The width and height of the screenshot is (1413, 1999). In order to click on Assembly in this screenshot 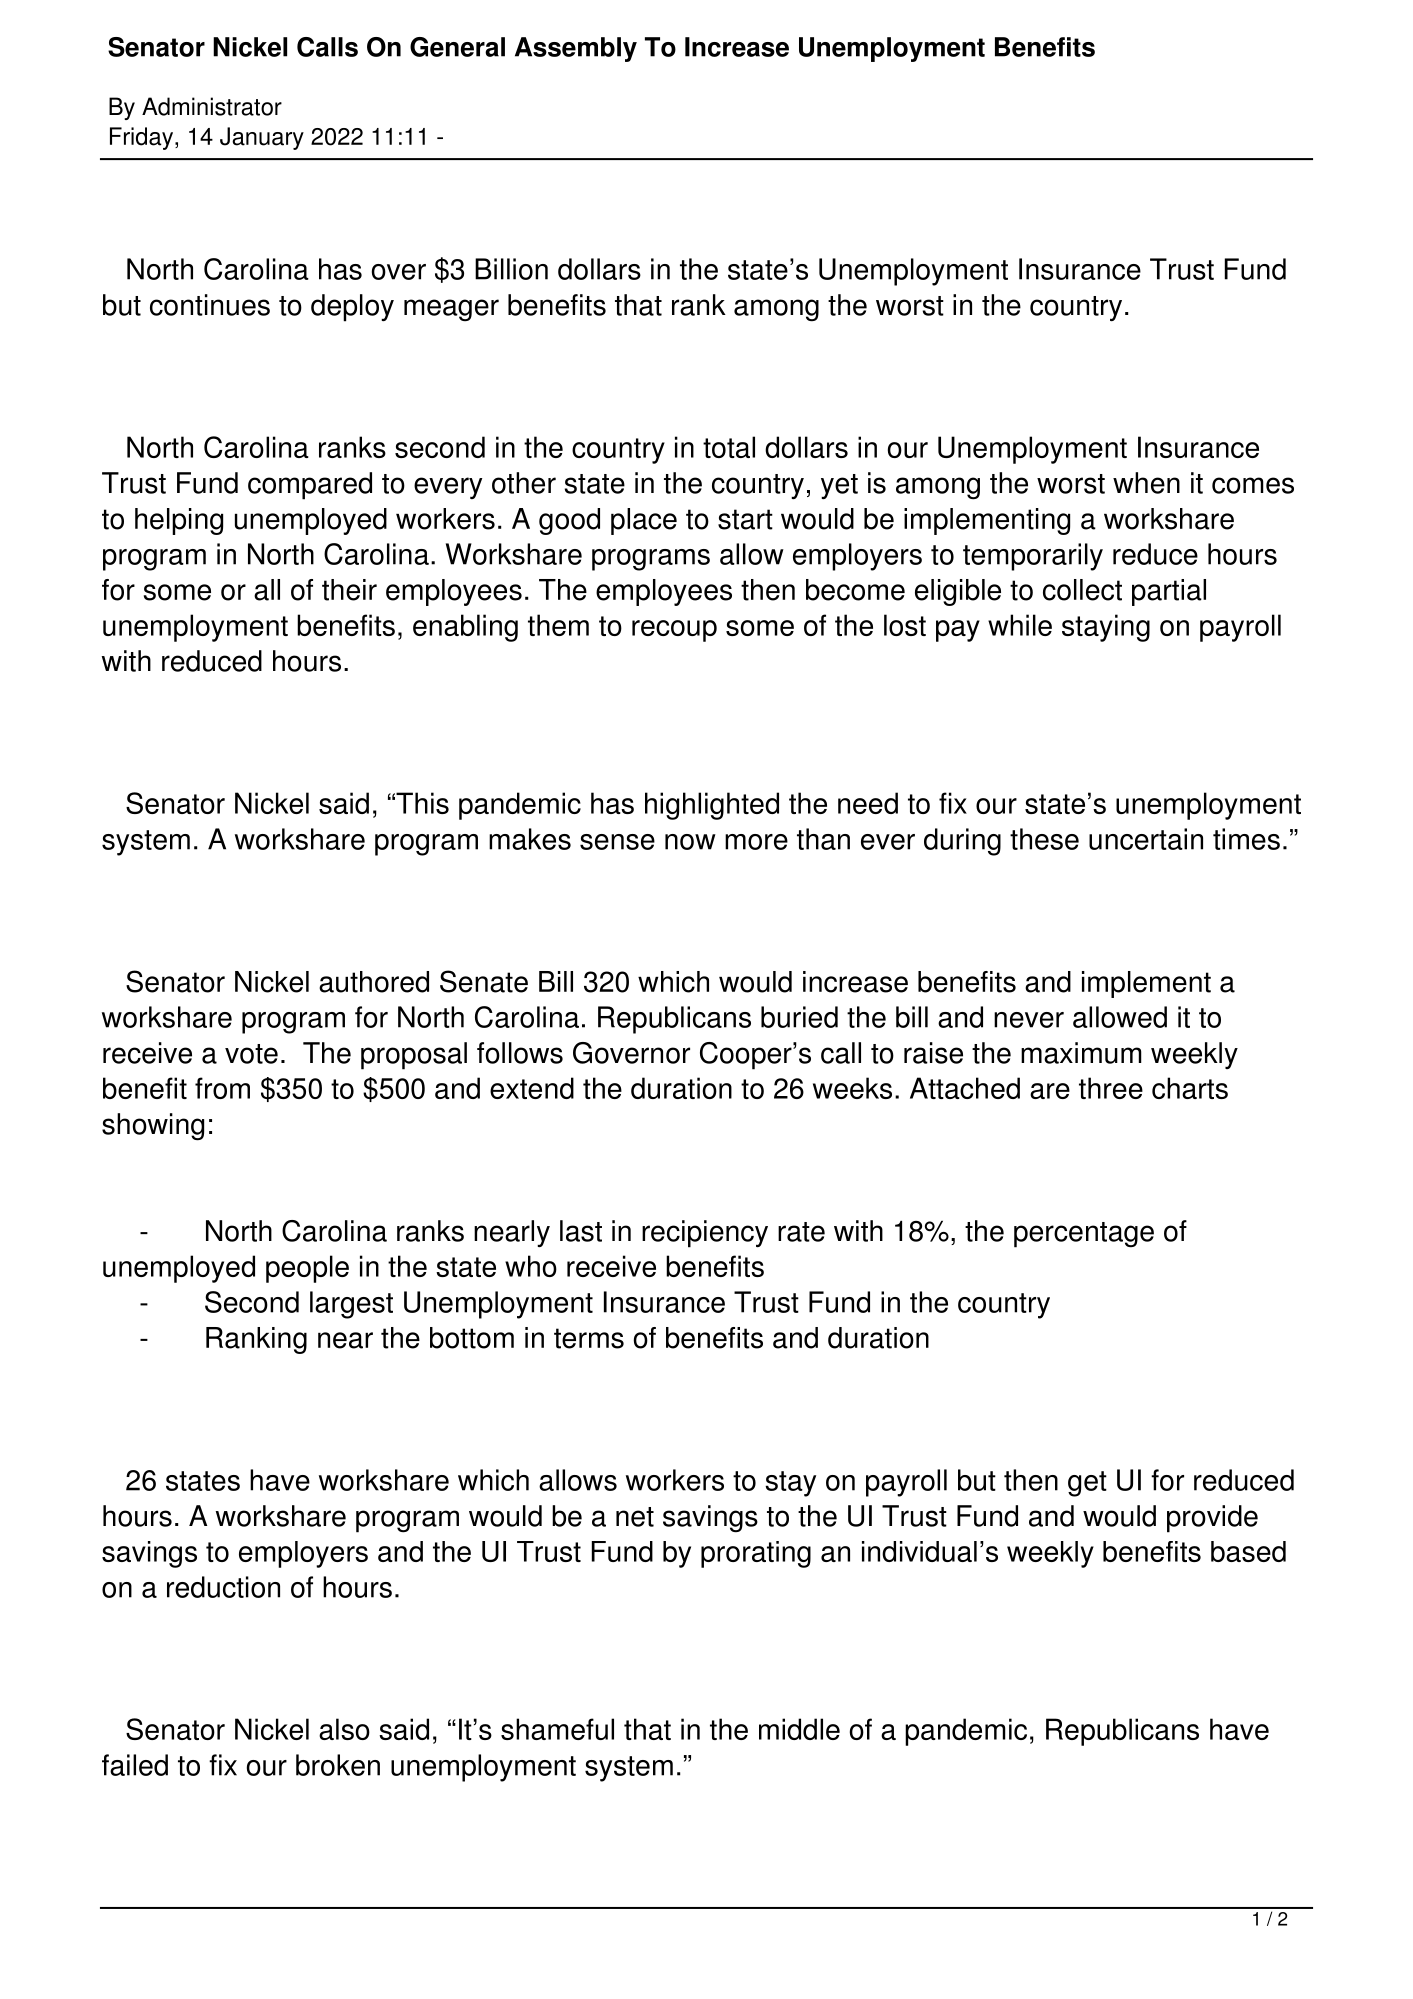, I will do `click(576, 49)`.
